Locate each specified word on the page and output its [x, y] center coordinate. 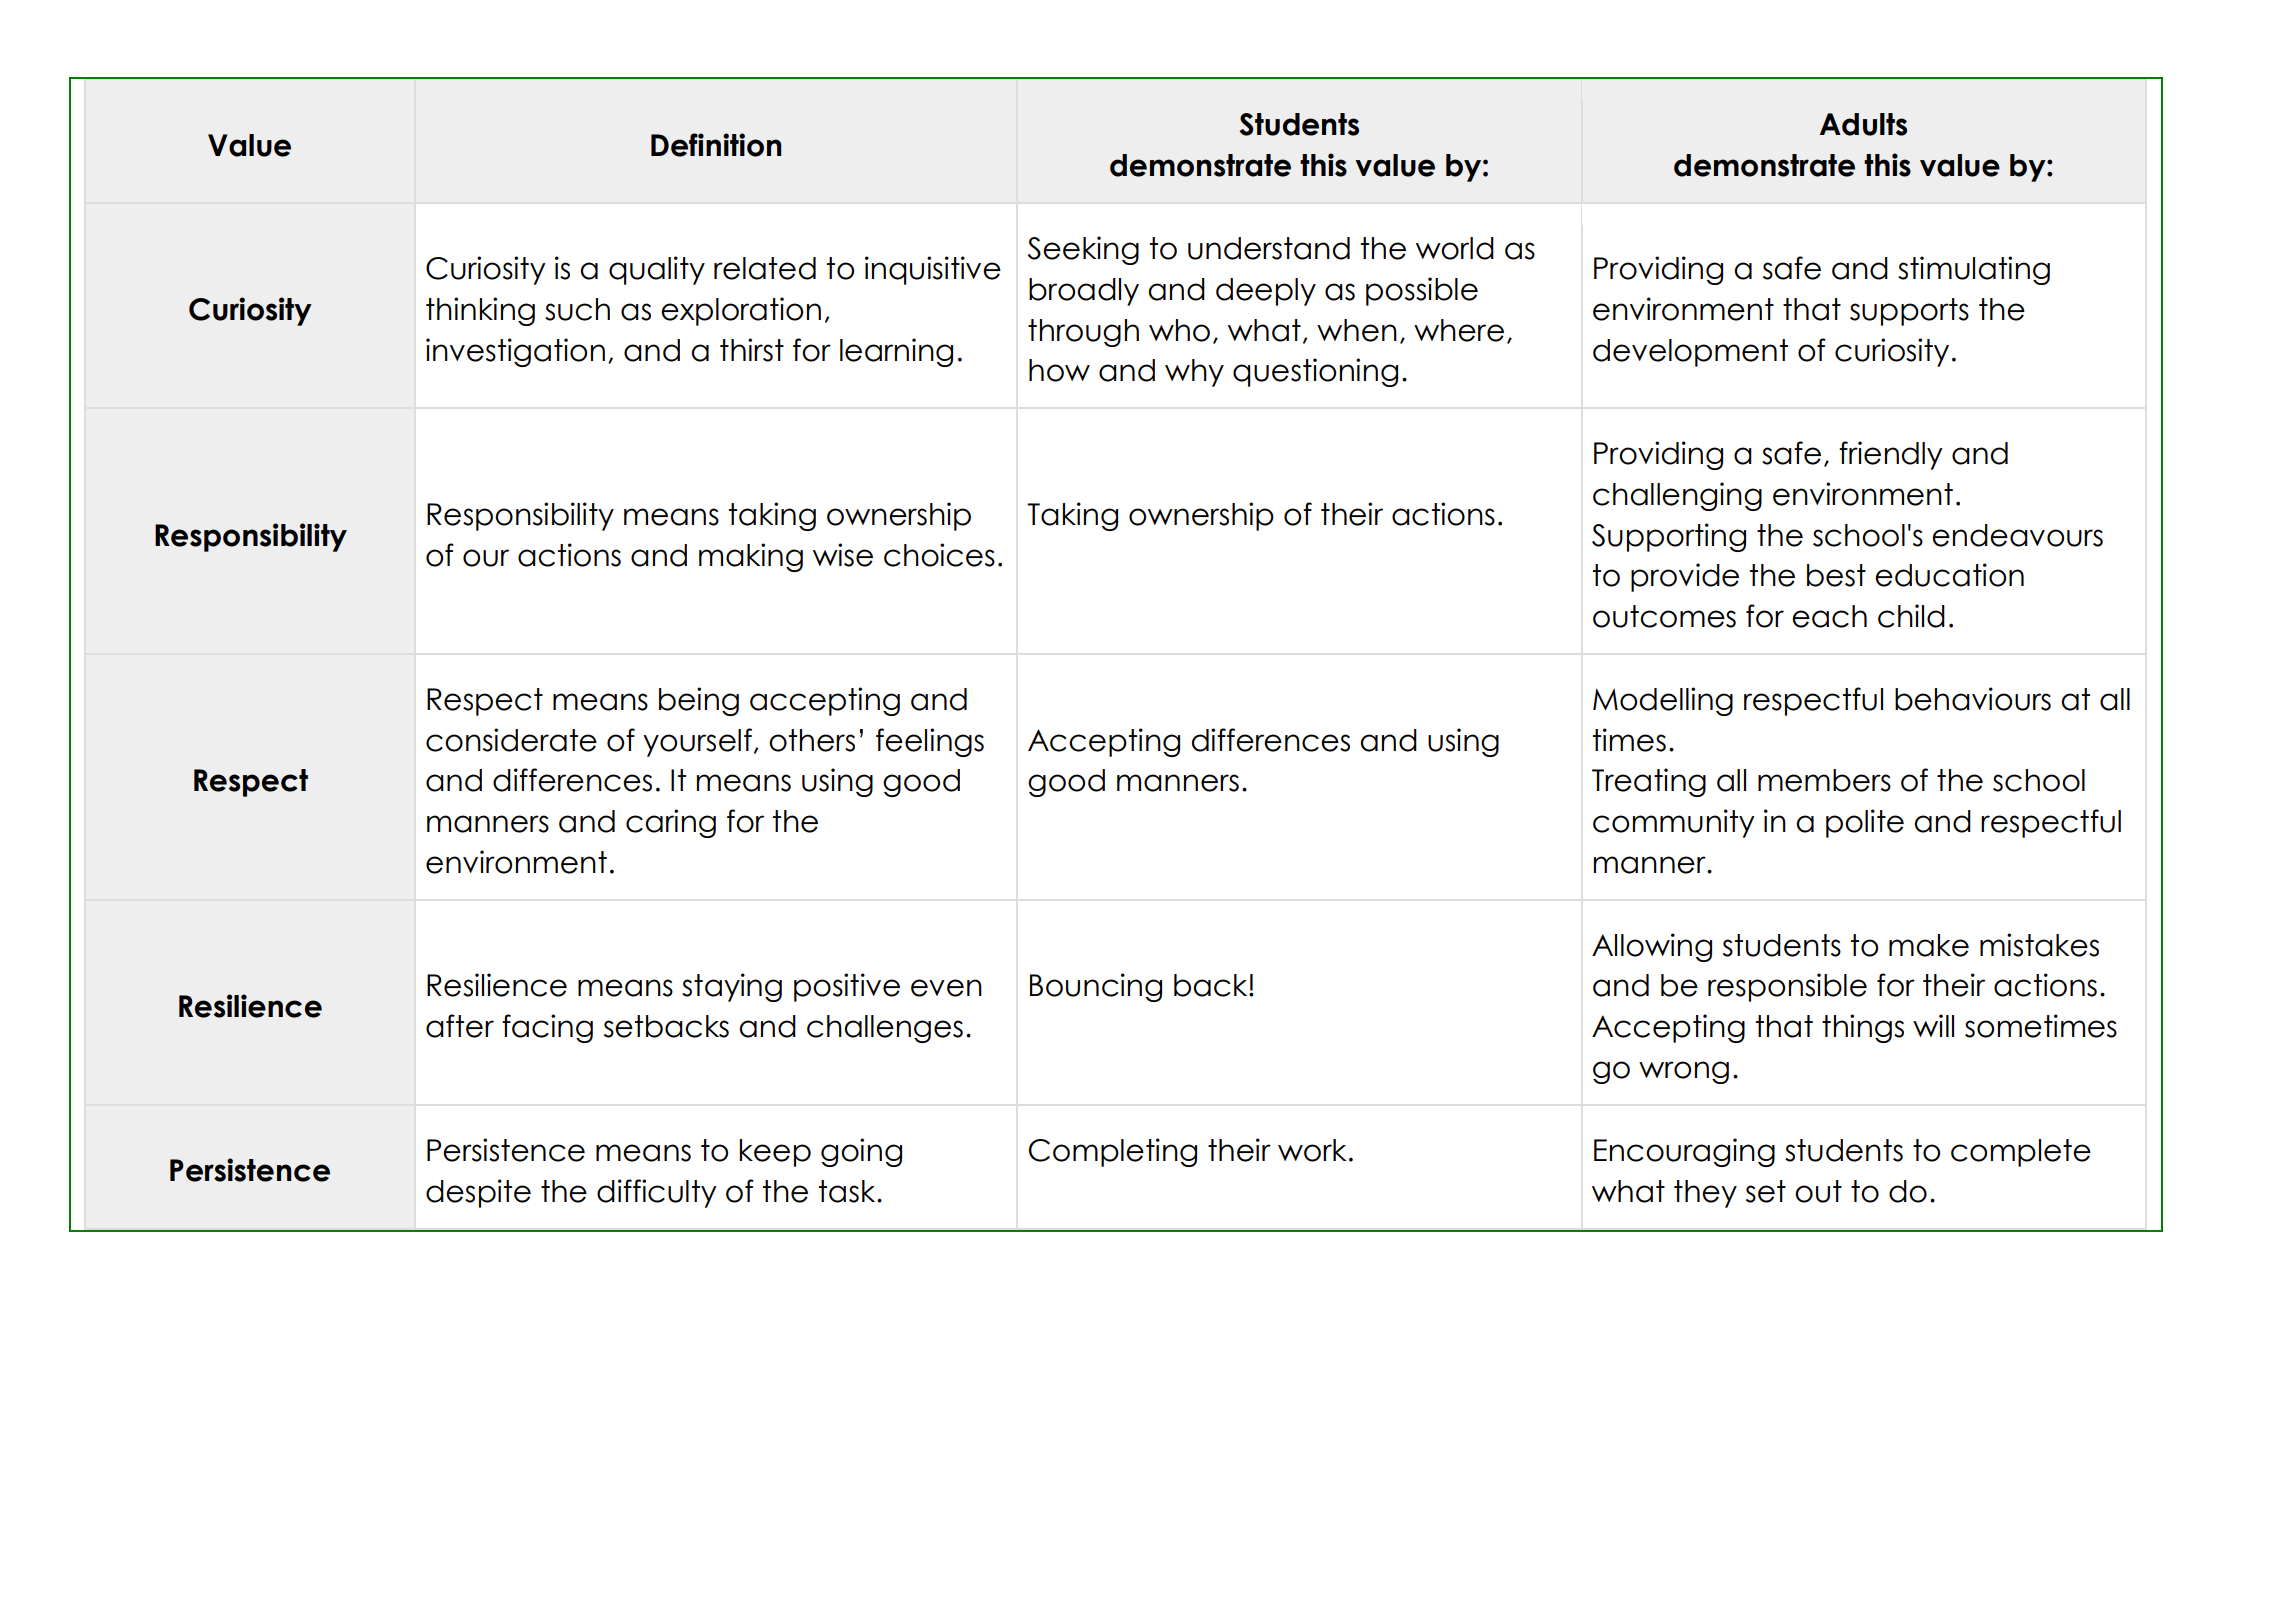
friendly [1891, 455]
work [1312, 1150]
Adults [1863, 124]
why [1194, 373]
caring [671, 823]
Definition [716, 145]
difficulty [657, 1193]
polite [1865, 823]
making [751, 557]
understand [1269, 248]
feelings [930, 742]
